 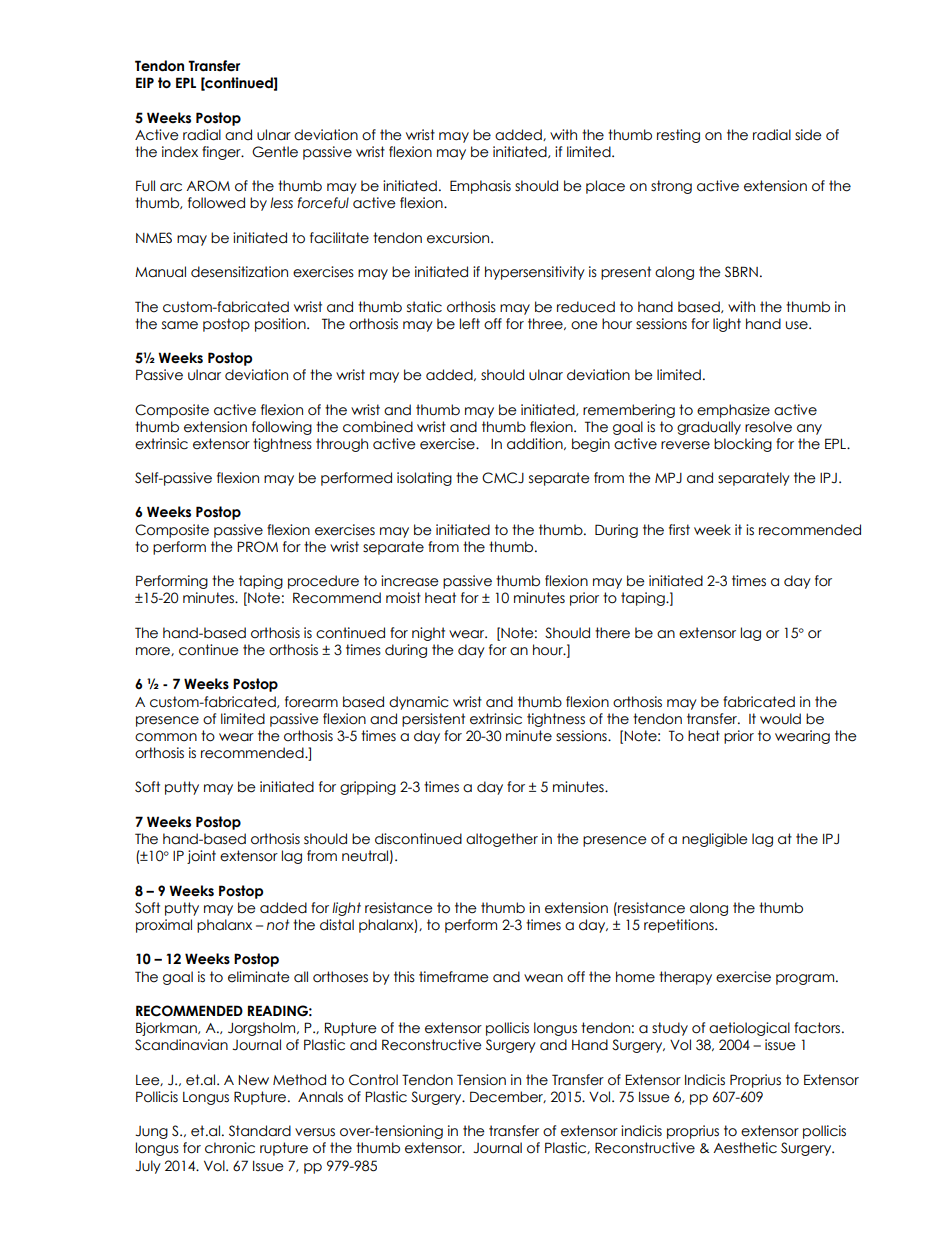 I want to click on would, so click(x=780, y=719).
